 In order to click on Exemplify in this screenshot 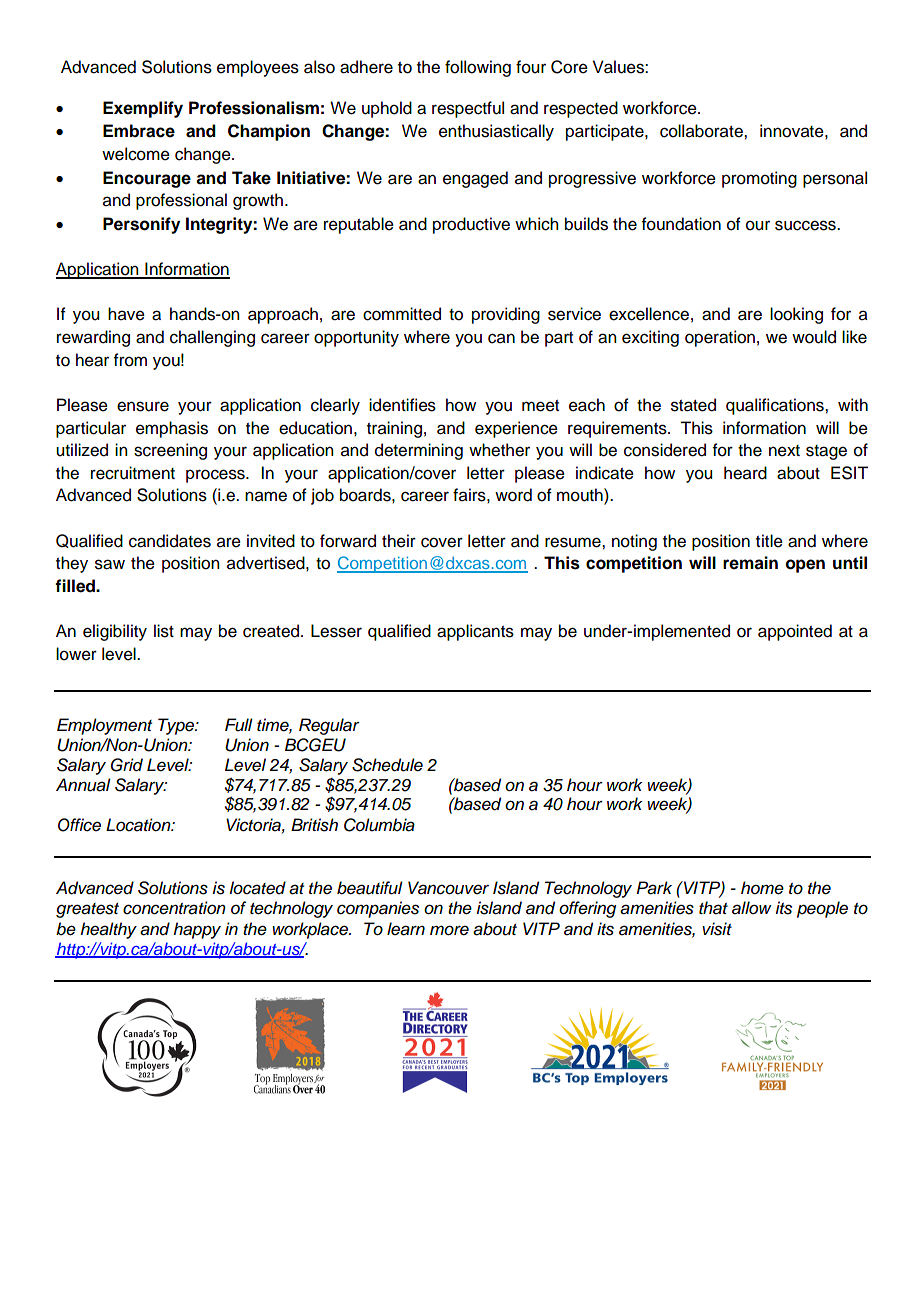, I will do `click(143, 109)`.
